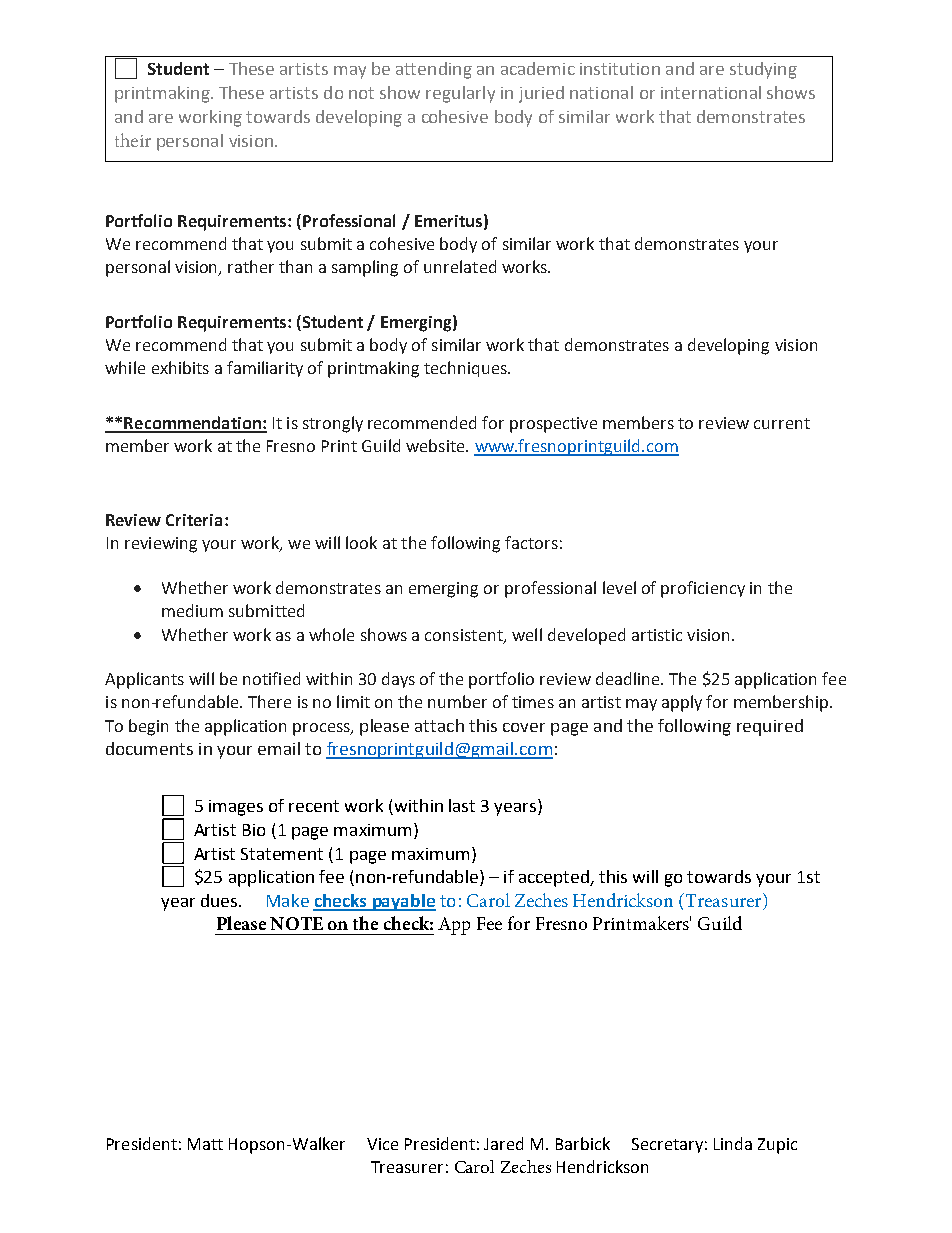  I want to click on Matt, so click(205, 1144).
